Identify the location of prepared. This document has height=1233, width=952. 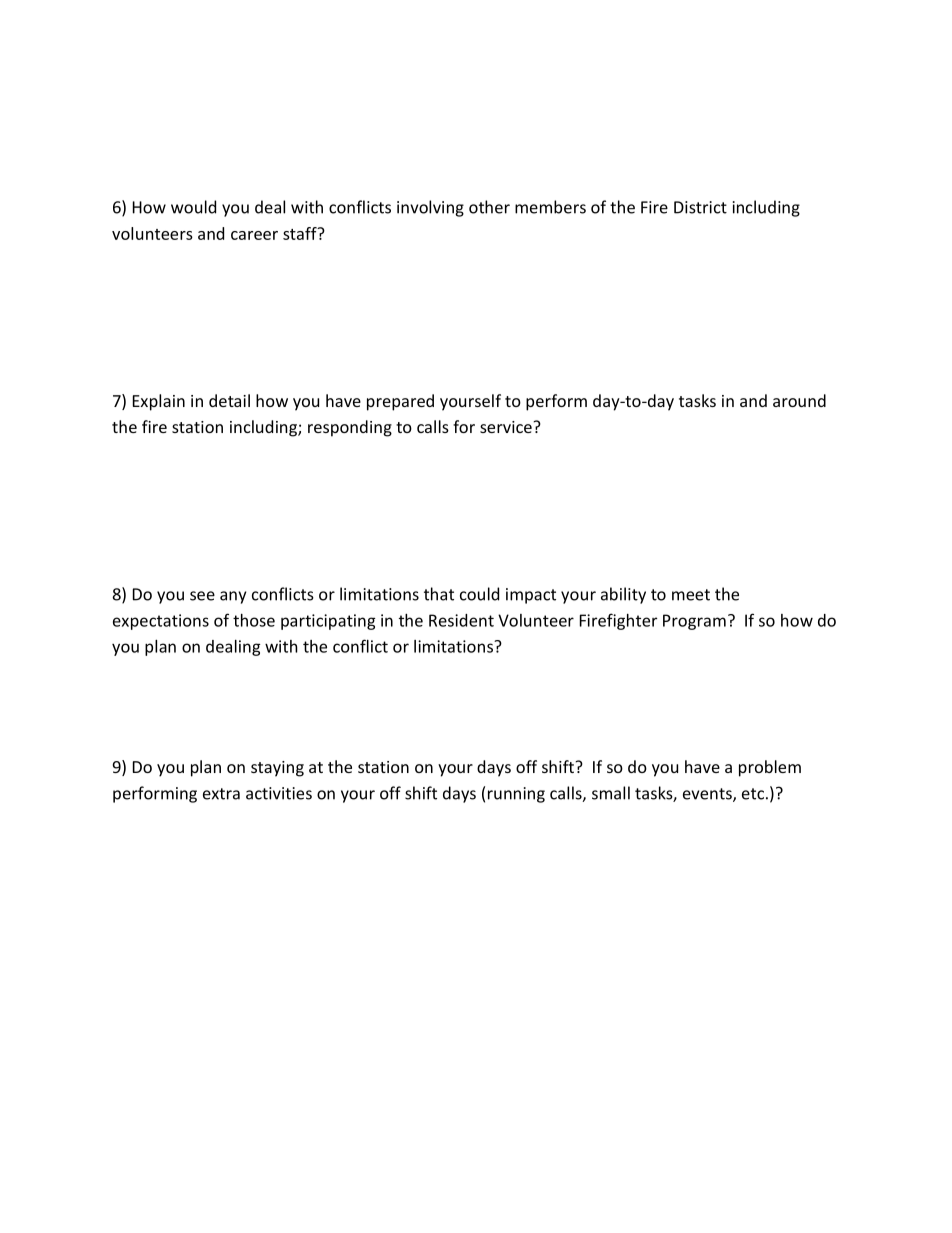
(400, 402).
